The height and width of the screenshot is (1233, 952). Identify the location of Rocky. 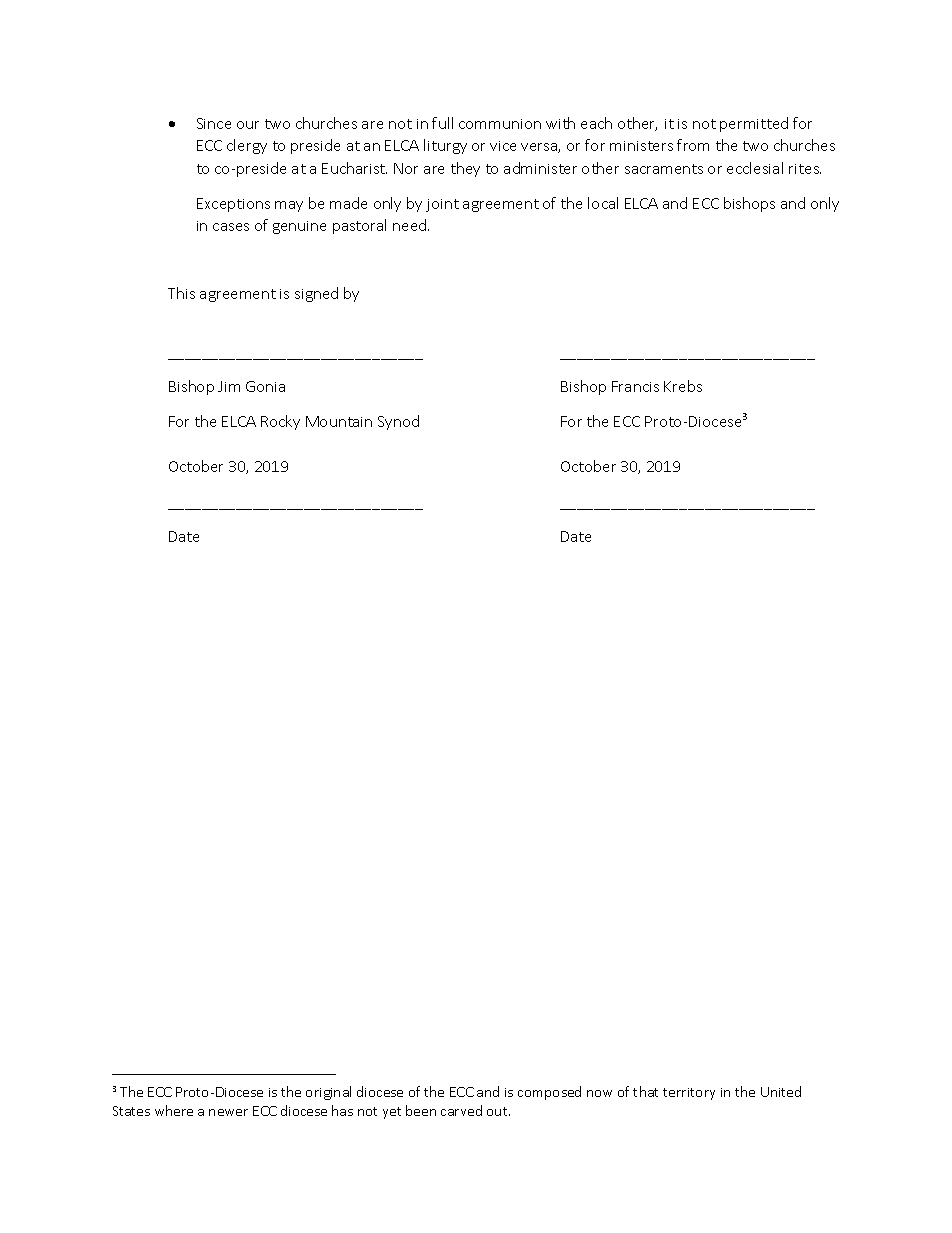
(280, 422).
